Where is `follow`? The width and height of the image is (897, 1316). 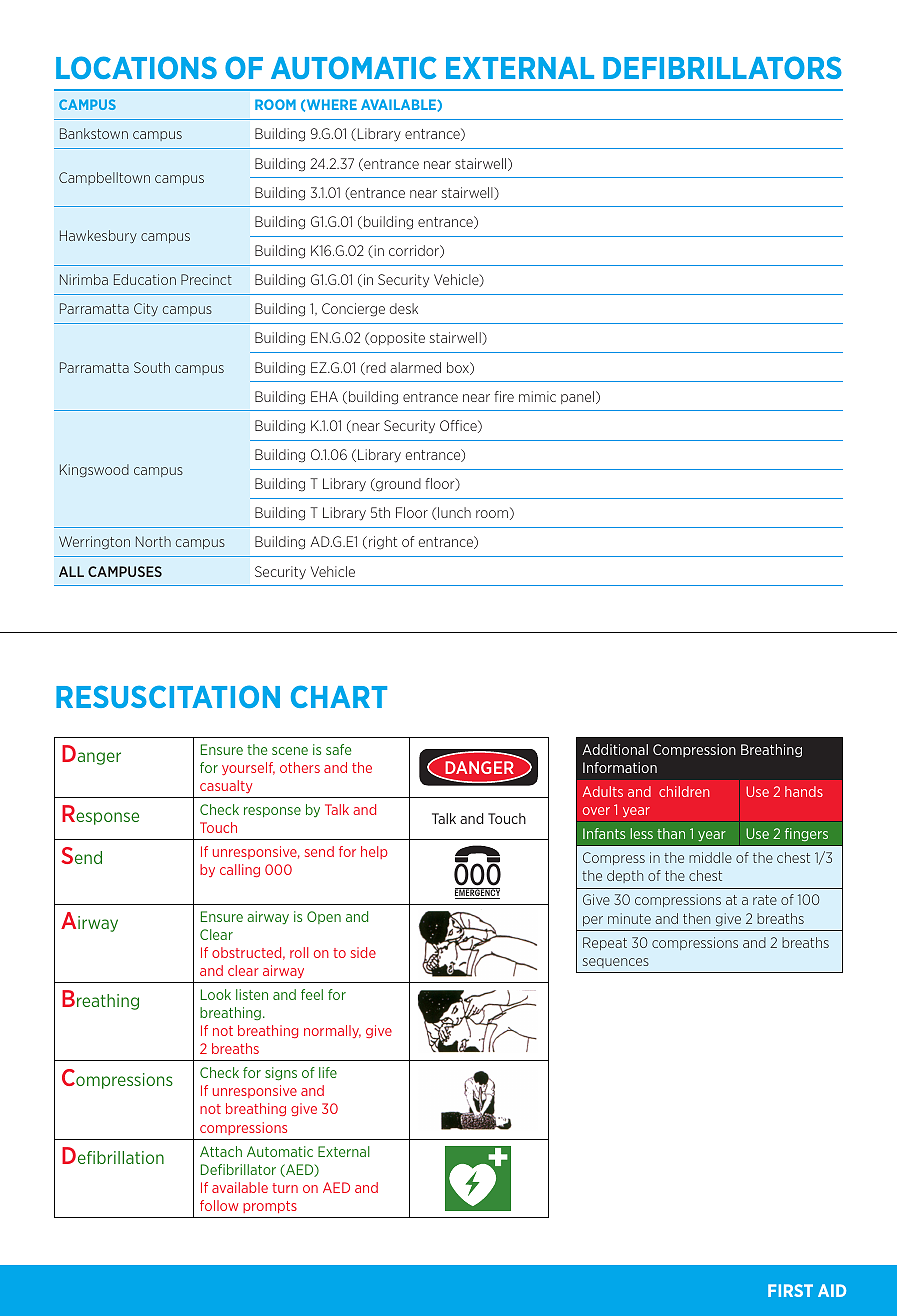
follow is located at coordinates (219, 1205).
